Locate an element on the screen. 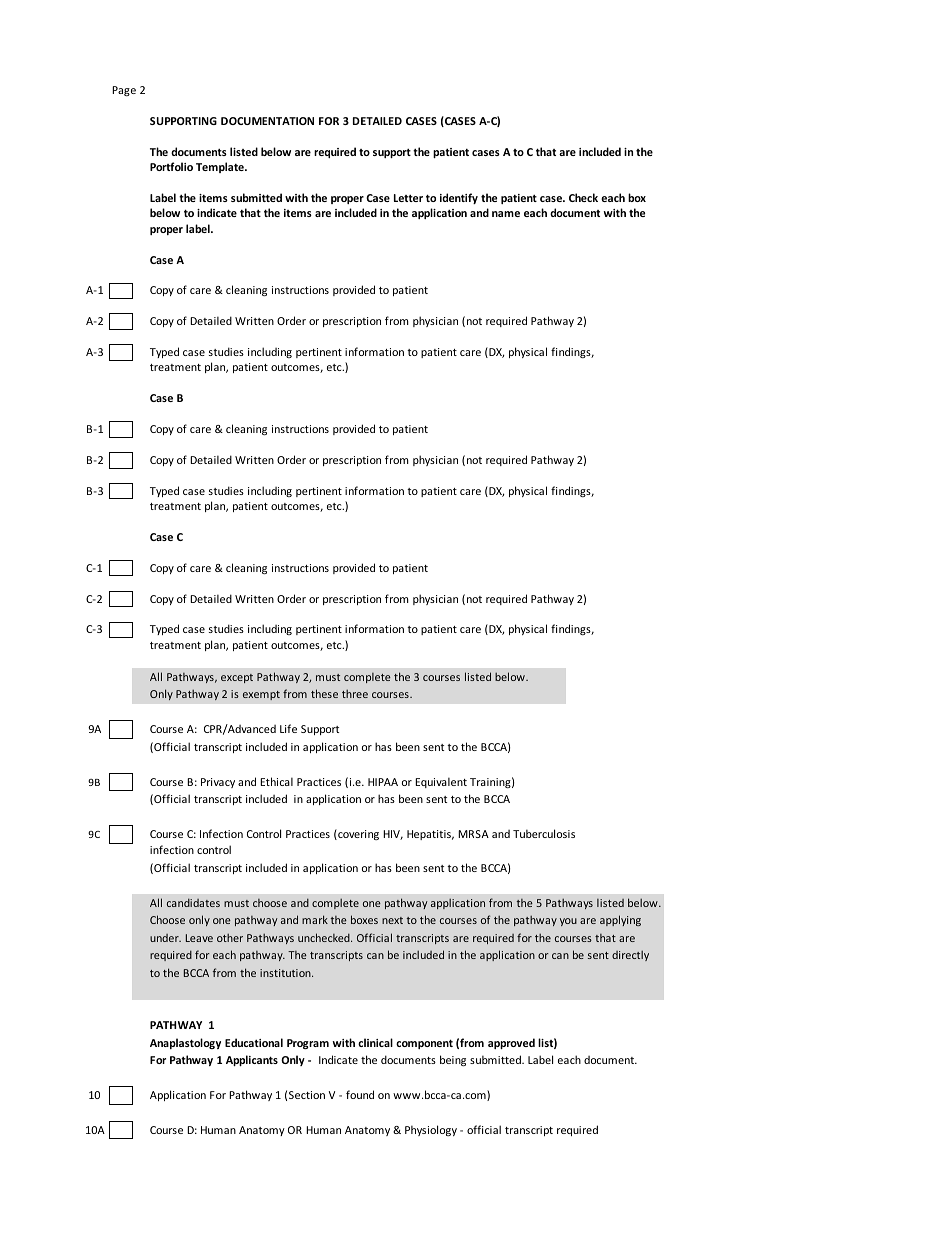 The width and height of the screenshot is (952, 1233). Portfolio is located at coordinates (171, 166).
